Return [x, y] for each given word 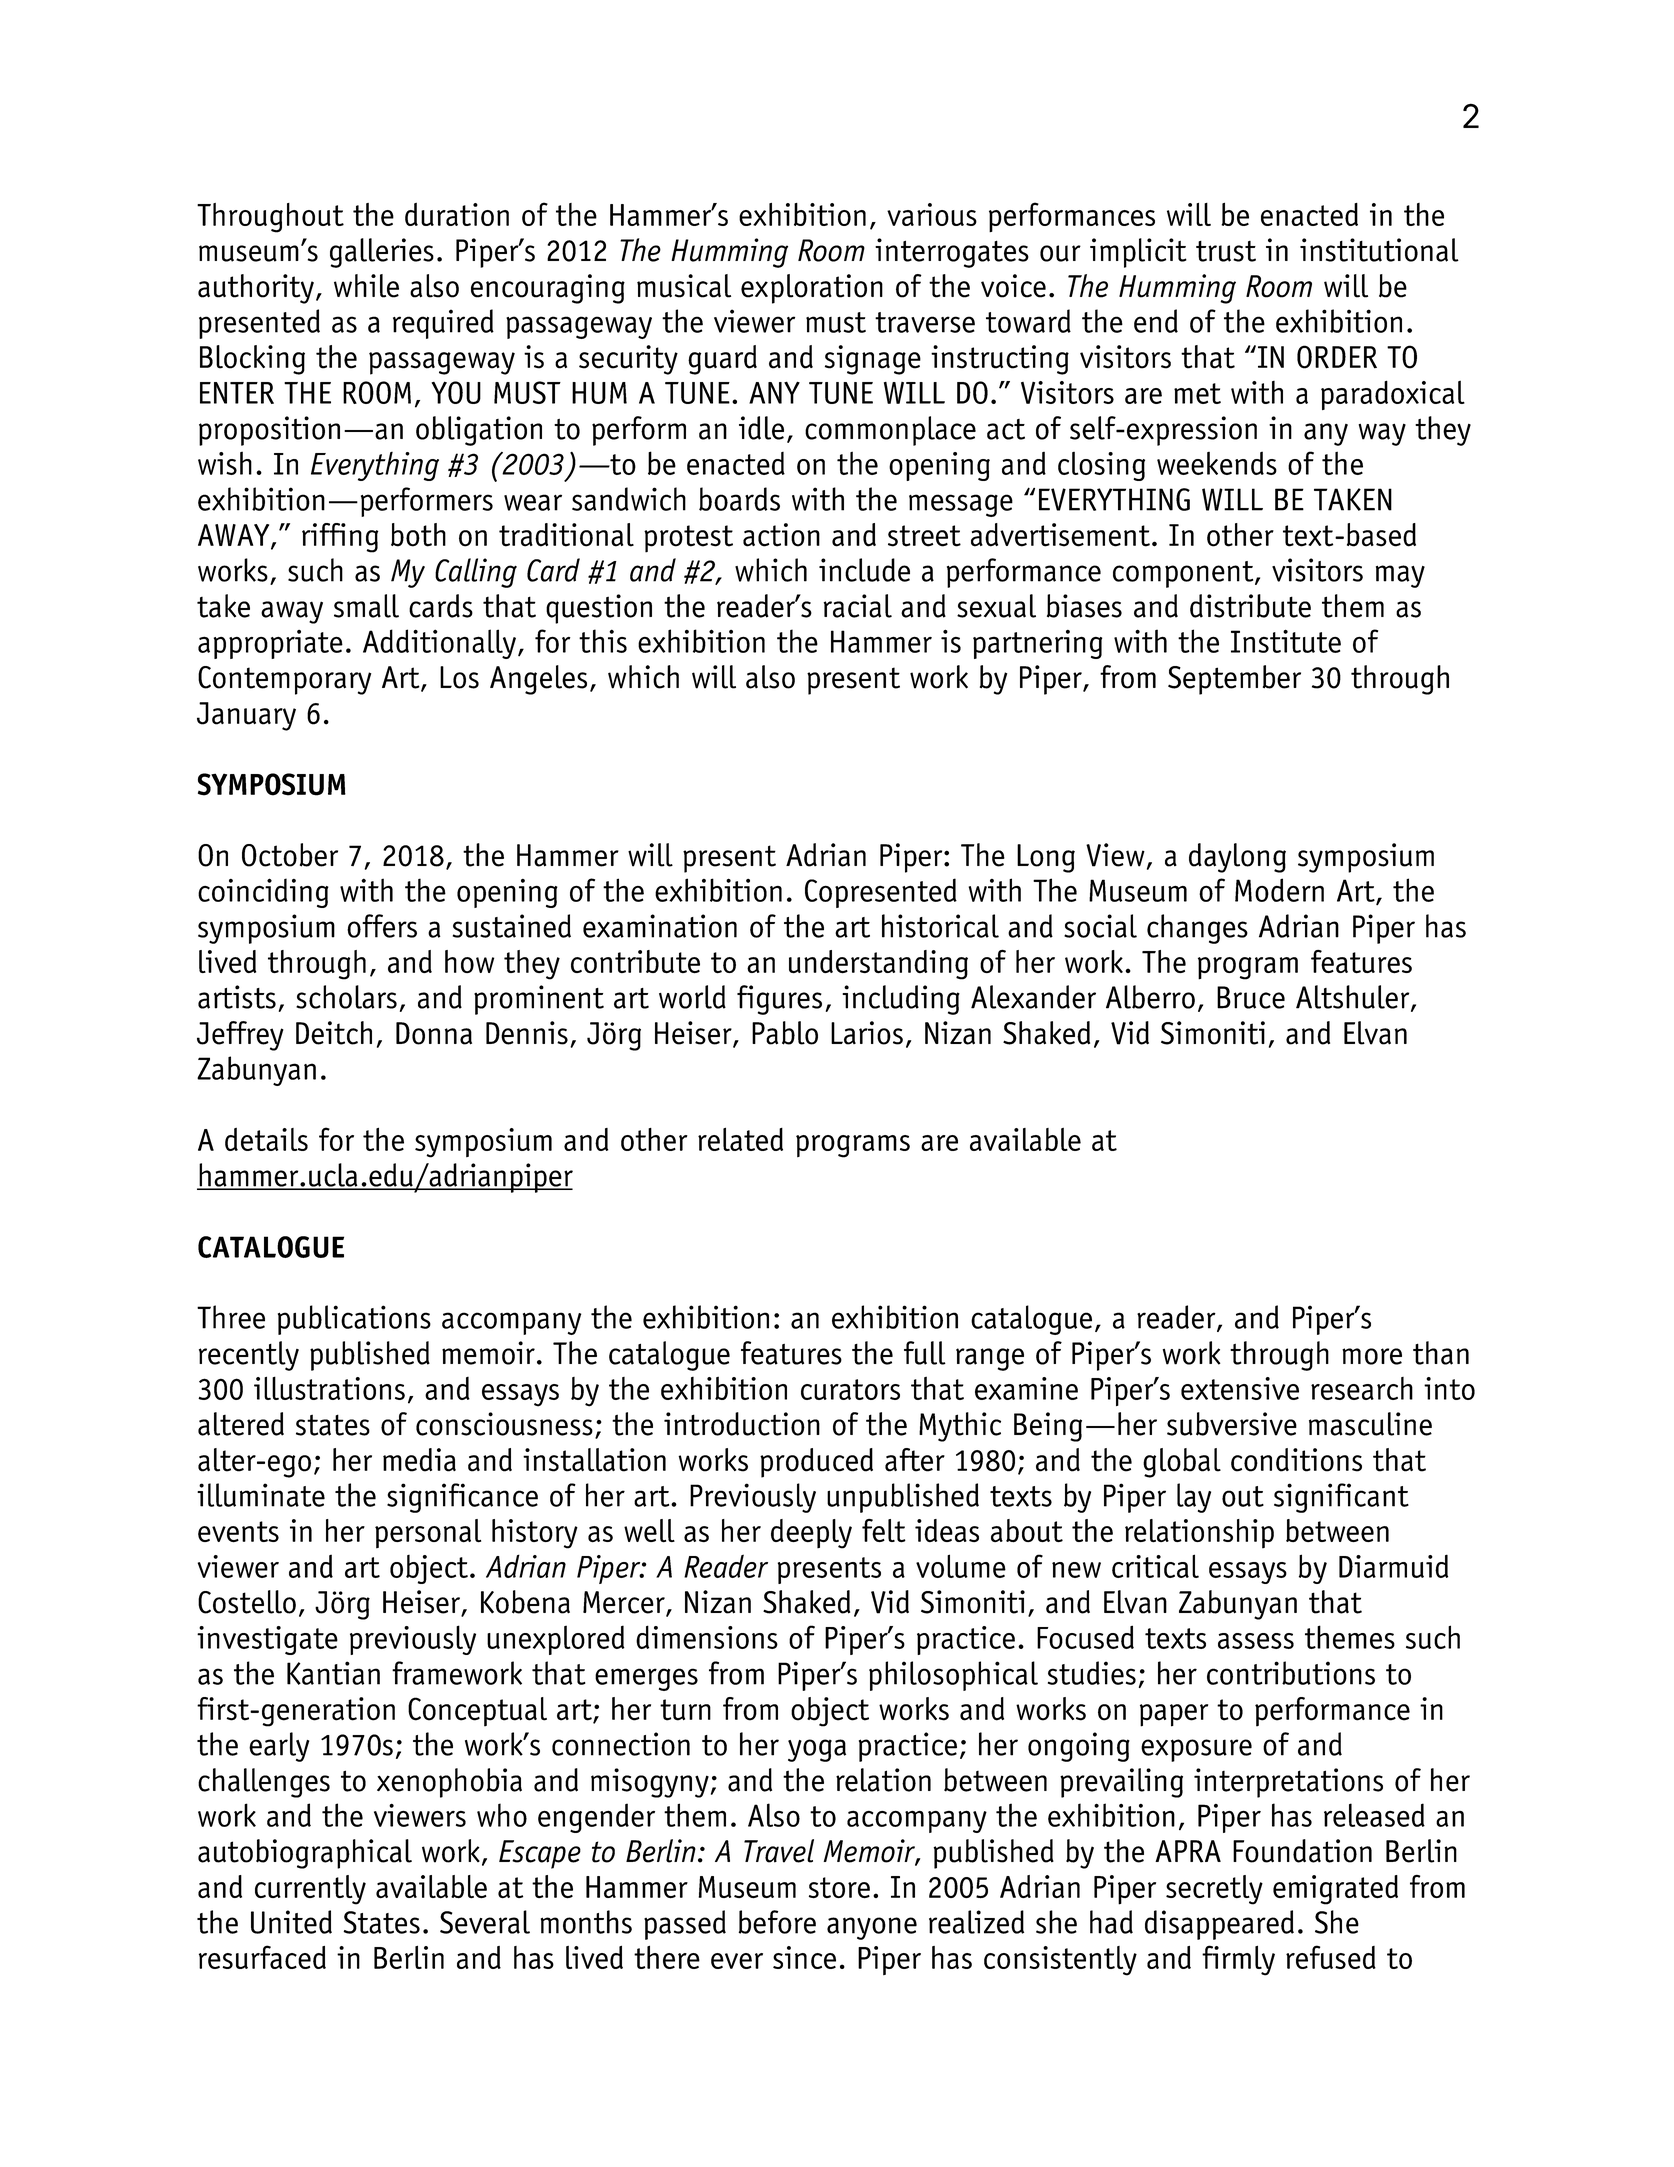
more [1372, 1356]
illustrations [329, 1388]
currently [310, 1890]
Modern [1279, 890]
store [839, 1887]
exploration [812, 289]
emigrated [1335, 1890]
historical [940, 926]
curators [850, 1389]
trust [1226, 251]
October [290, 855]
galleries [382, 253]
